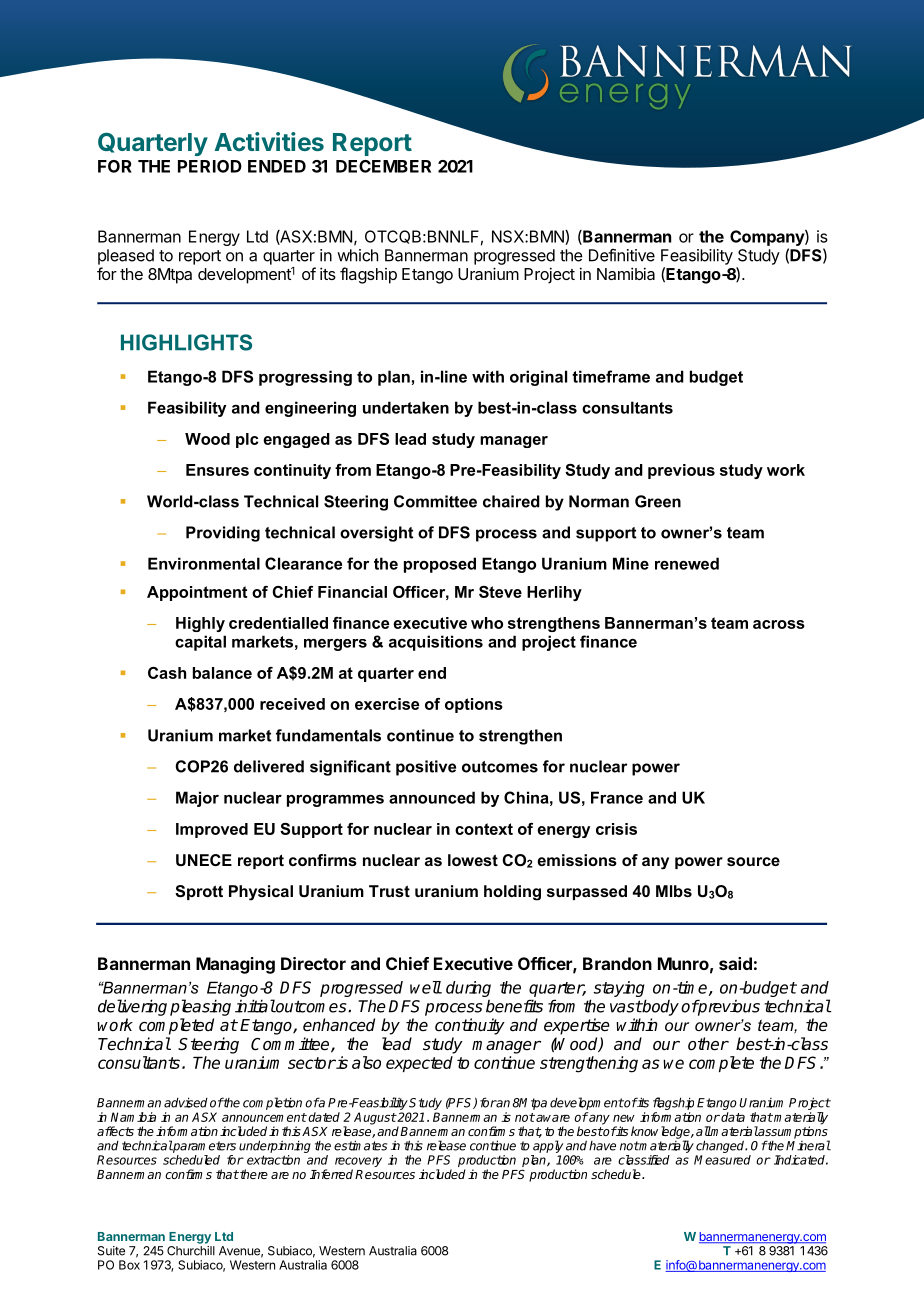  I want to click on across, so click(779, 624).
